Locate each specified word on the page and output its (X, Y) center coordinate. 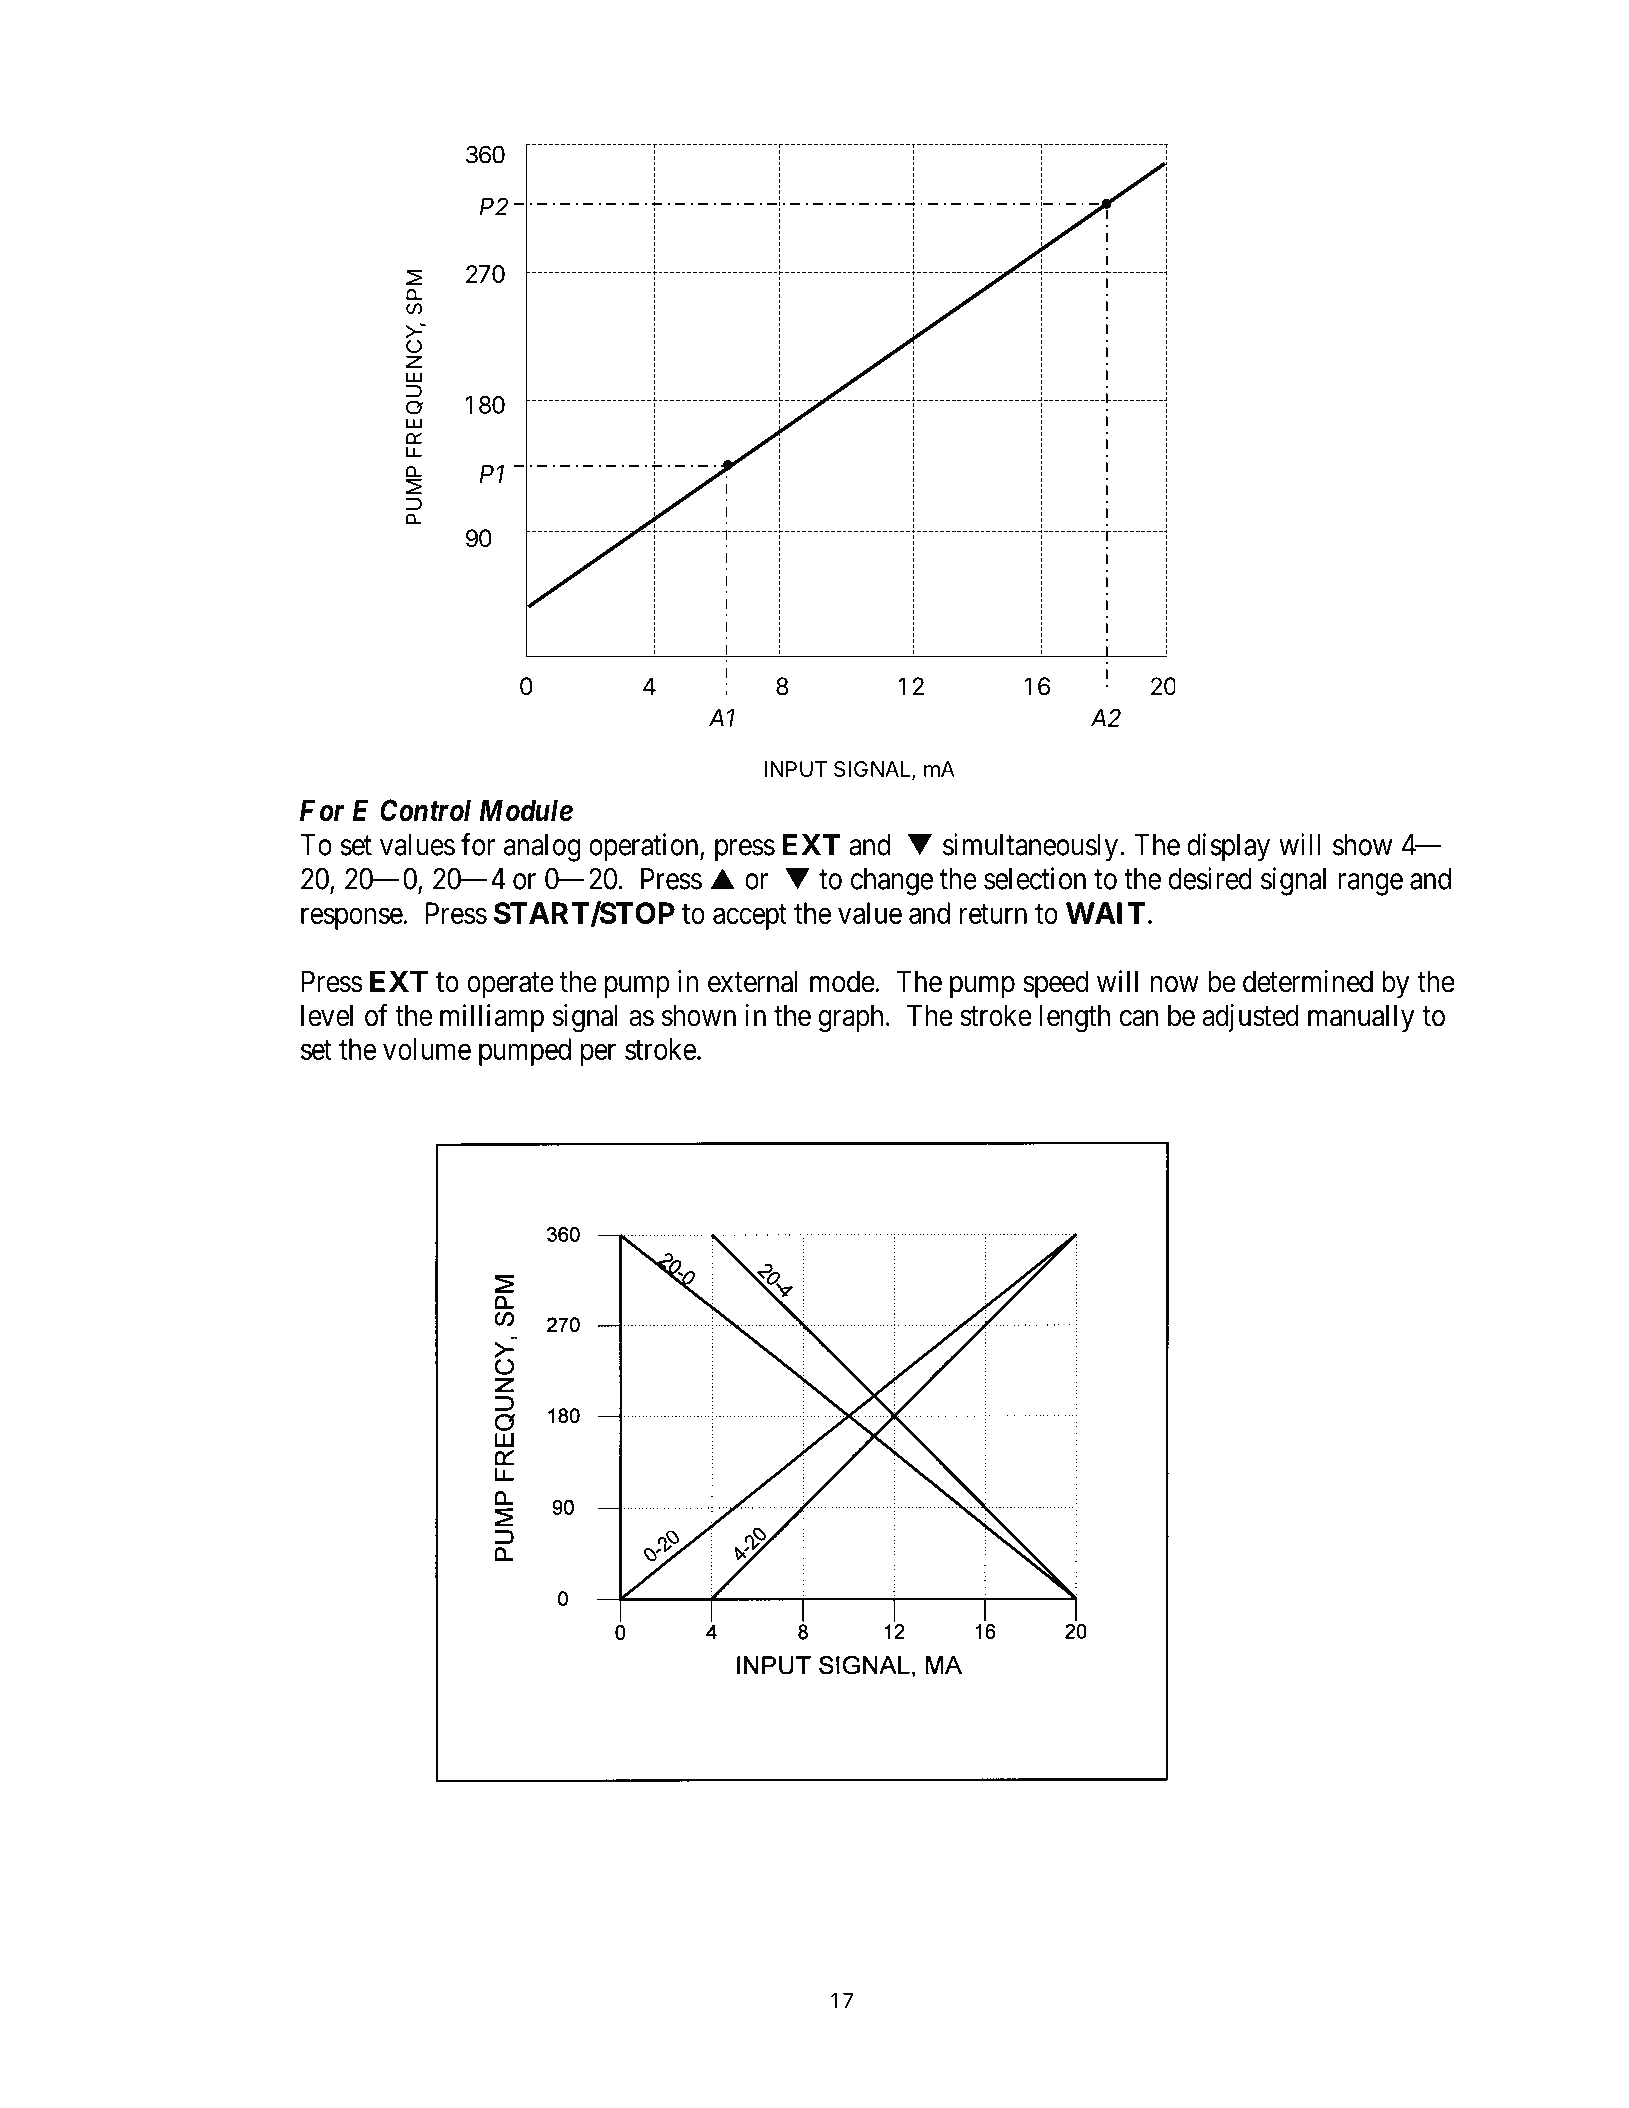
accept (750, 917)
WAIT (1105, 913)
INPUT (796, 769)
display (1228, 847)
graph (850, 1018)
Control (425, 810)
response (352, 919)
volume (427, 1049)
